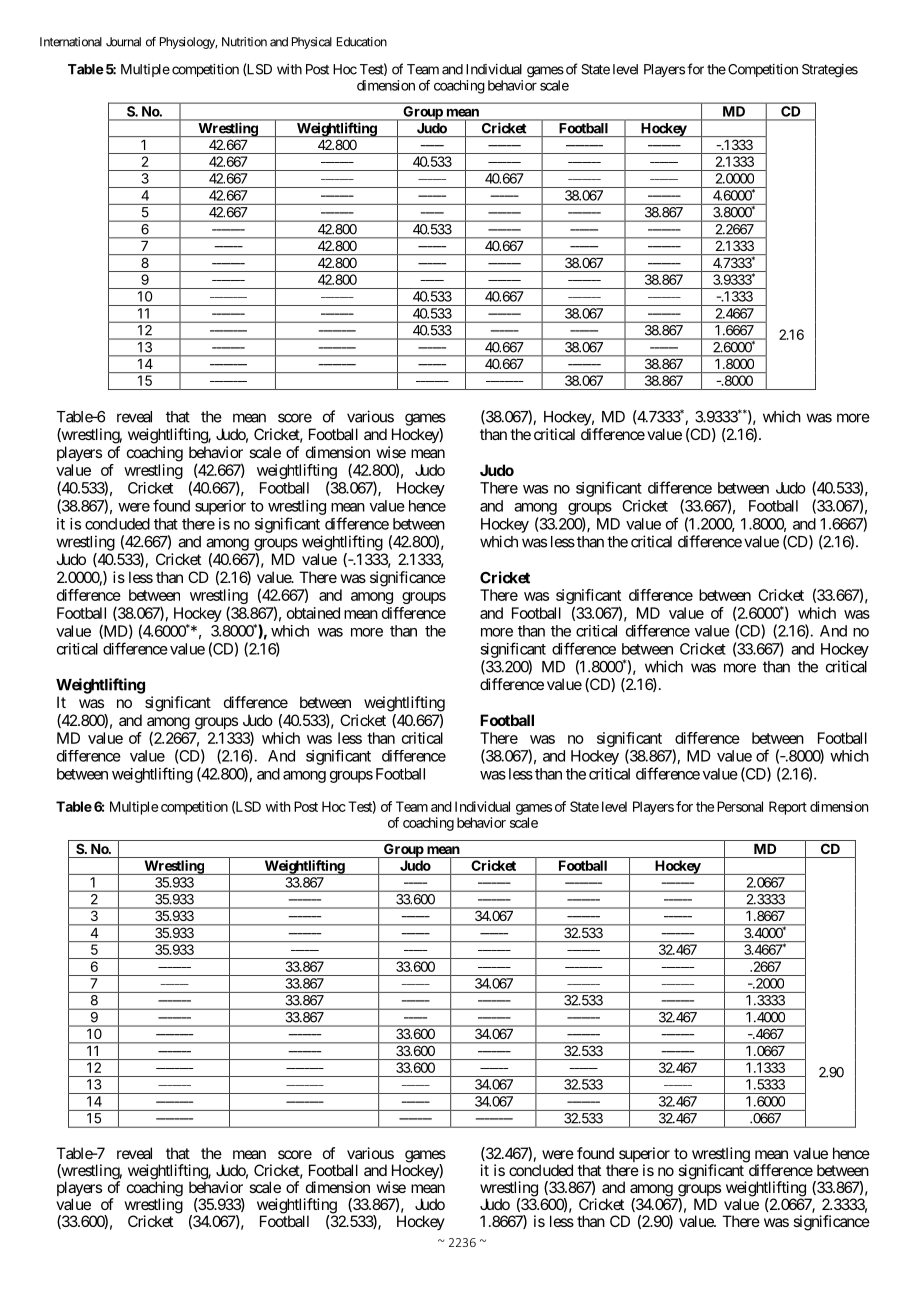  I want to click on Report, so click(788, 808).
